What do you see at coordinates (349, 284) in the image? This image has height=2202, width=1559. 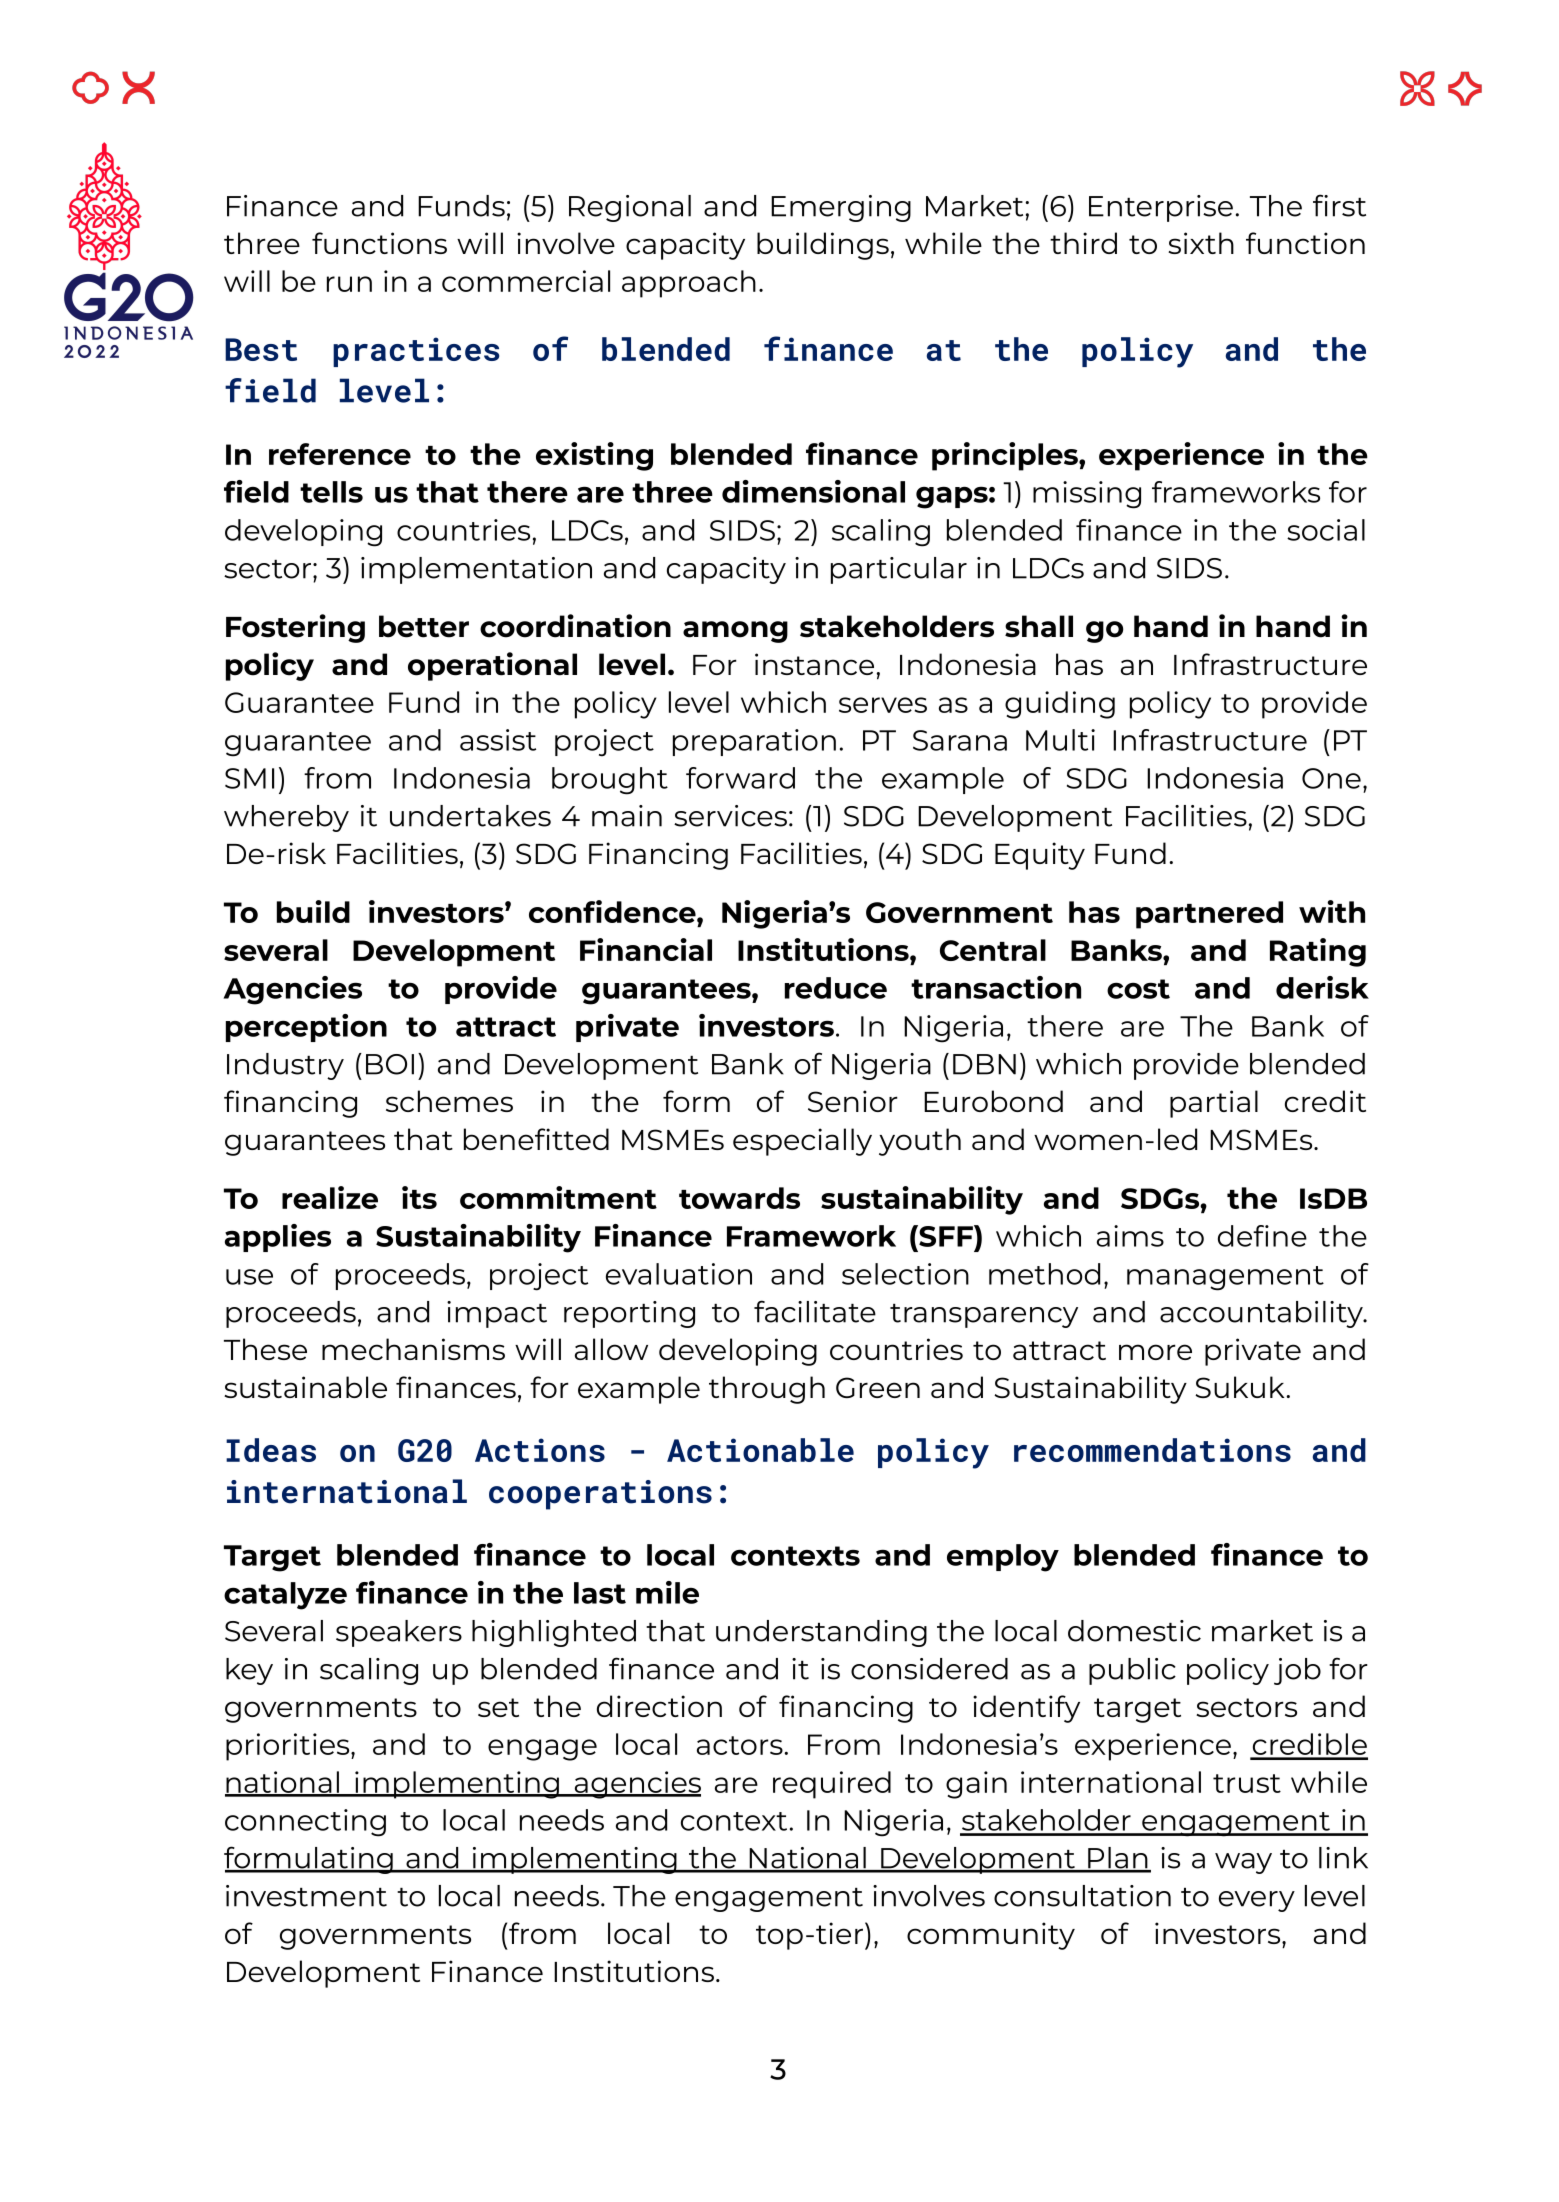 I see `run` at bounding box center [349, 284].
